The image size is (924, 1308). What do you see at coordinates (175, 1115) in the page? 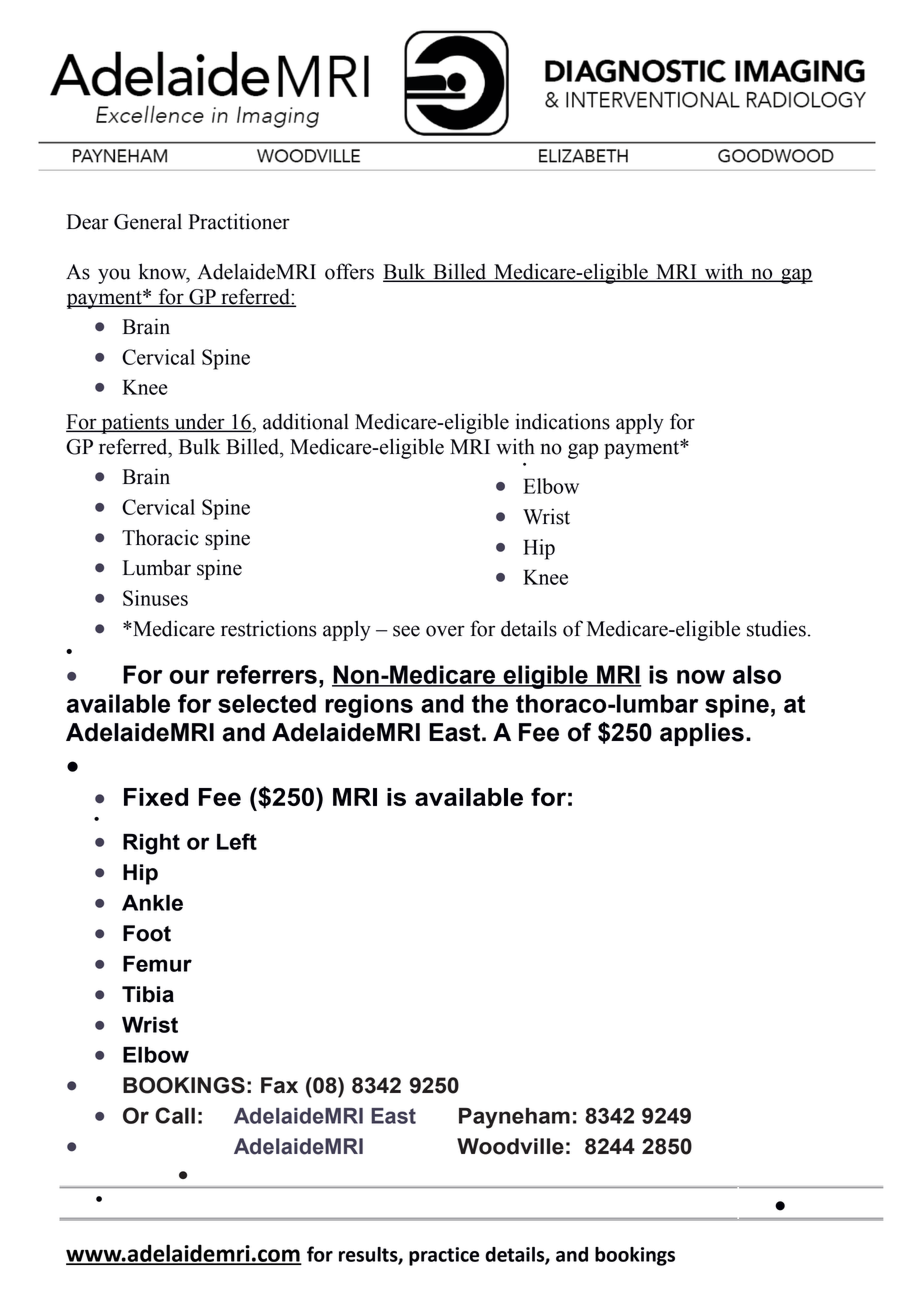
I see `Call` at bounding box center [175, 1115].
